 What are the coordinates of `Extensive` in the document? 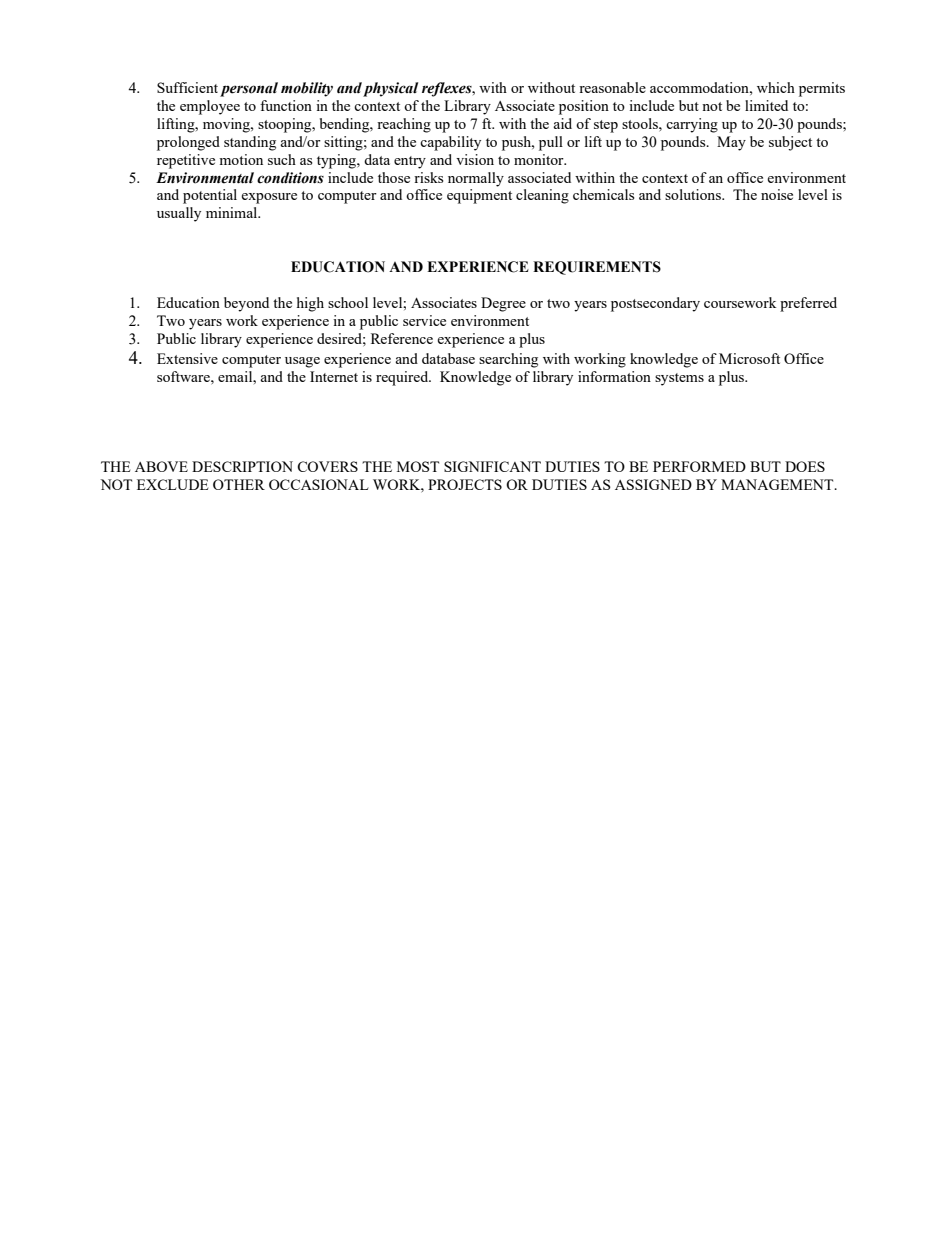 It's located at (187, 358).
